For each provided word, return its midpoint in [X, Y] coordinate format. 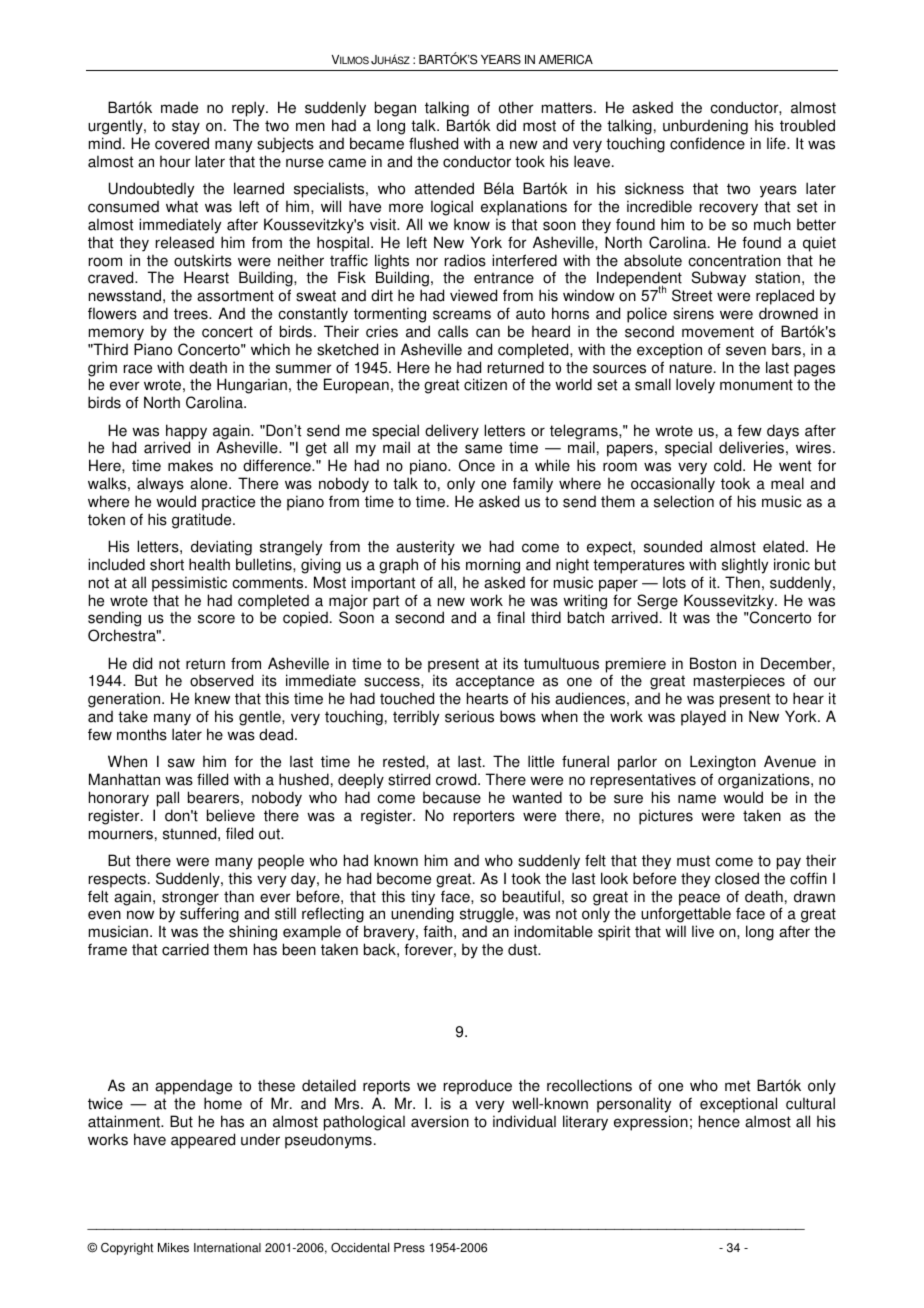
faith [437, 931]
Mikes [173, 1248]
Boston [713, 663]
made [179, 107]
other [516, 107]
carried [185, 949]
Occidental [360, 1248]
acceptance [495, 684]
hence [719, 1121]
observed [221, 680]
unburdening [705, 127]
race [138, 369]
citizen [485, 384]
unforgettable [686, 916]
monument [756, 385]
